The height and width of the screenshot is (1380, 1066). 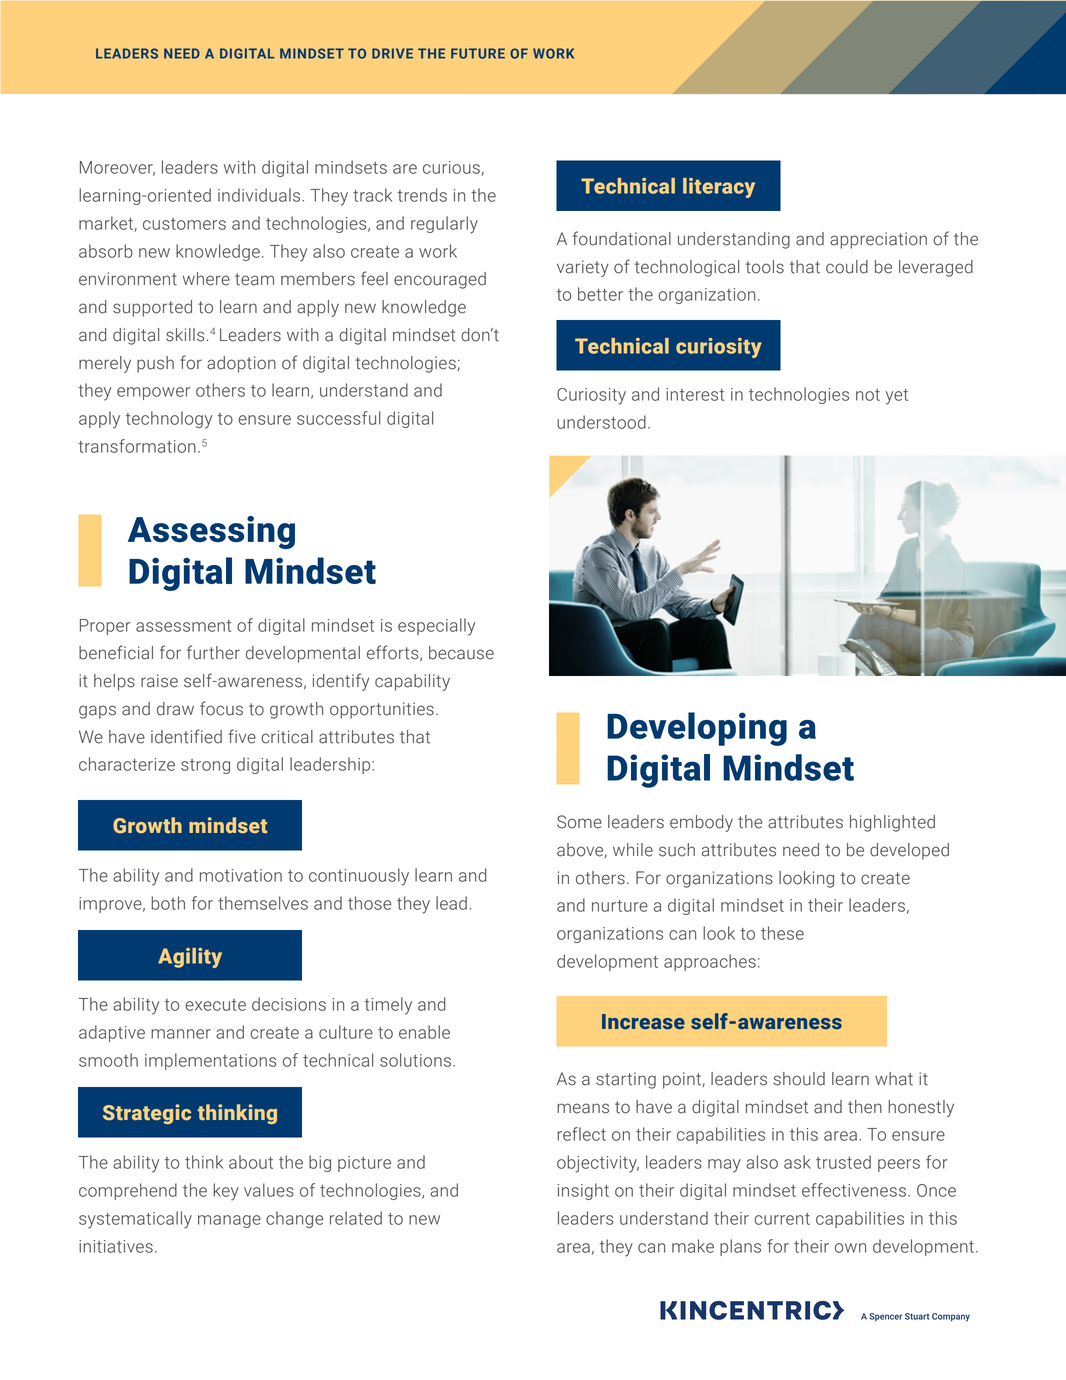 I want to click on because, so click(x=461, y=653).
